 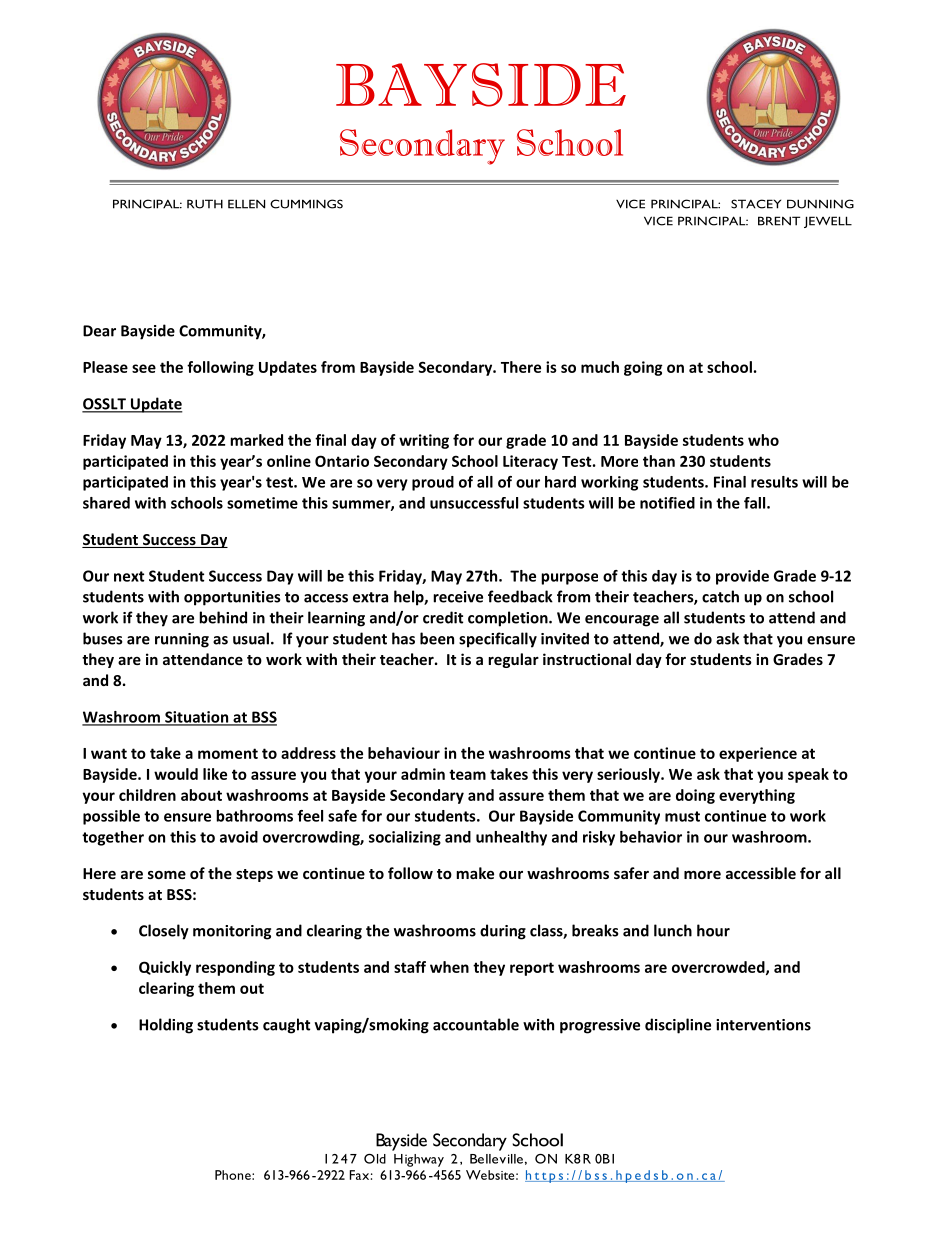 What do you see at coordinates (713, 930) in the screenshot?
I see `hour` at bounding box center [713, 930].
